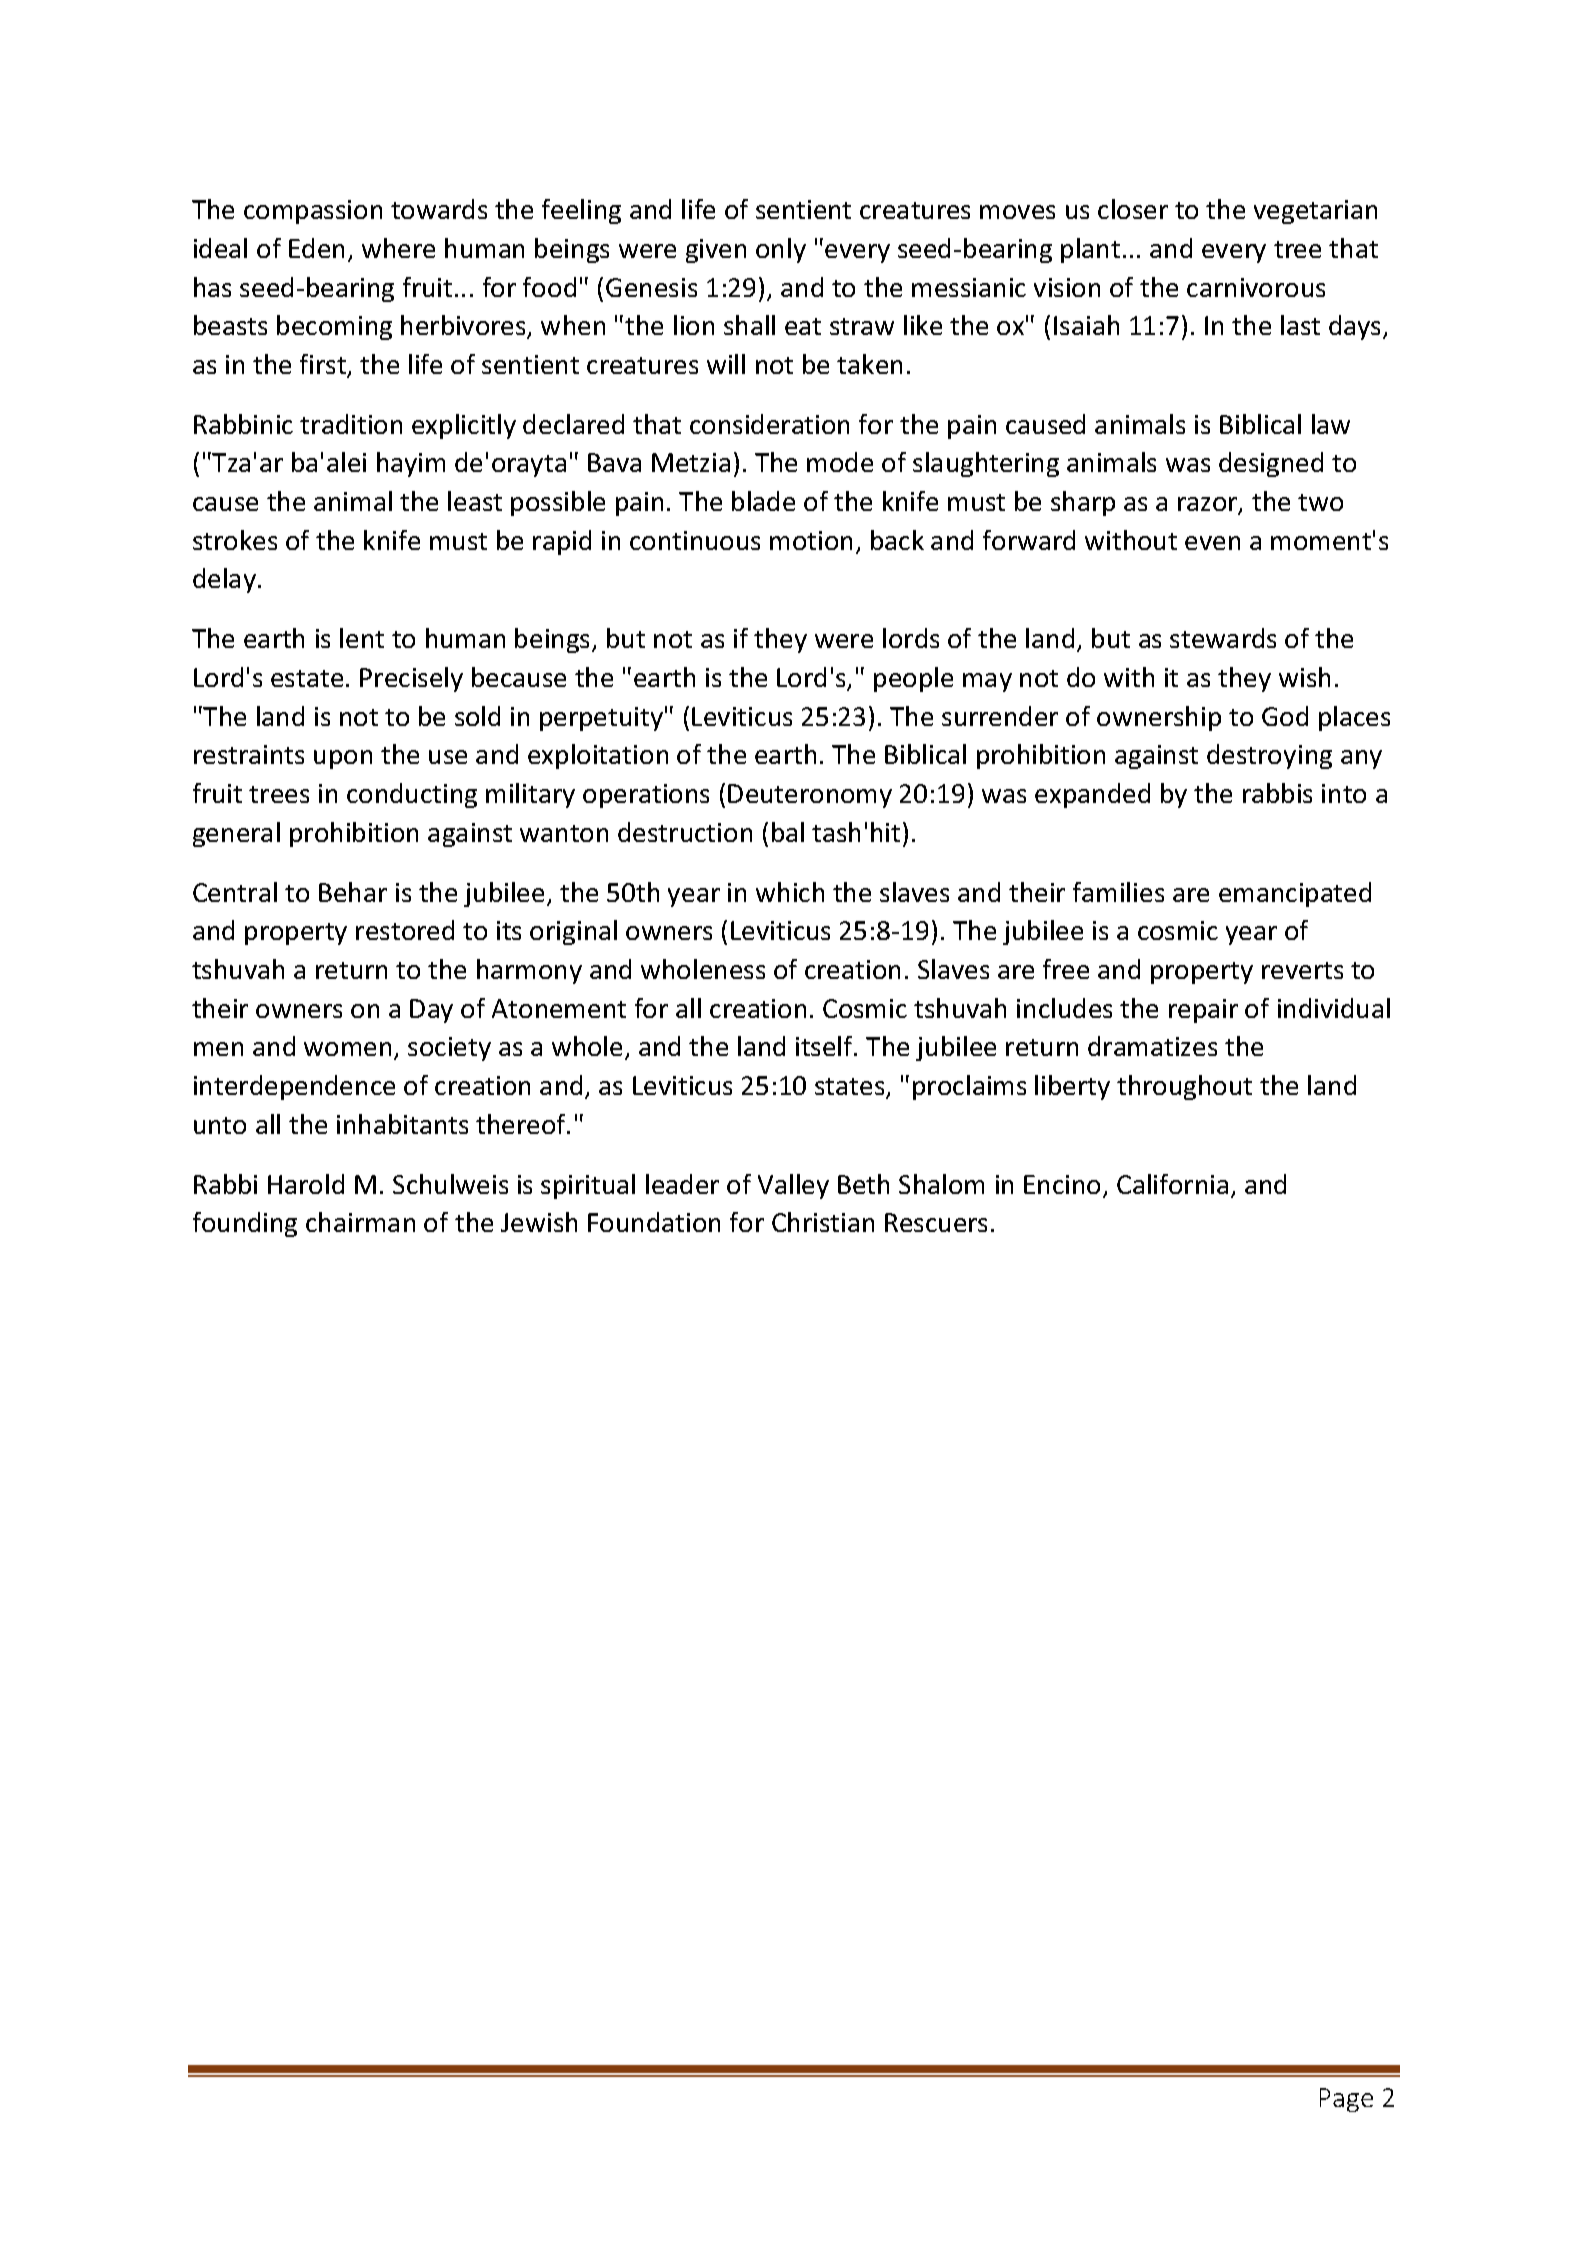 This document has height=2246, width=1588. Describe the element at coordinates (1256, 287) in the document. I see `carnivorous` at that location.
